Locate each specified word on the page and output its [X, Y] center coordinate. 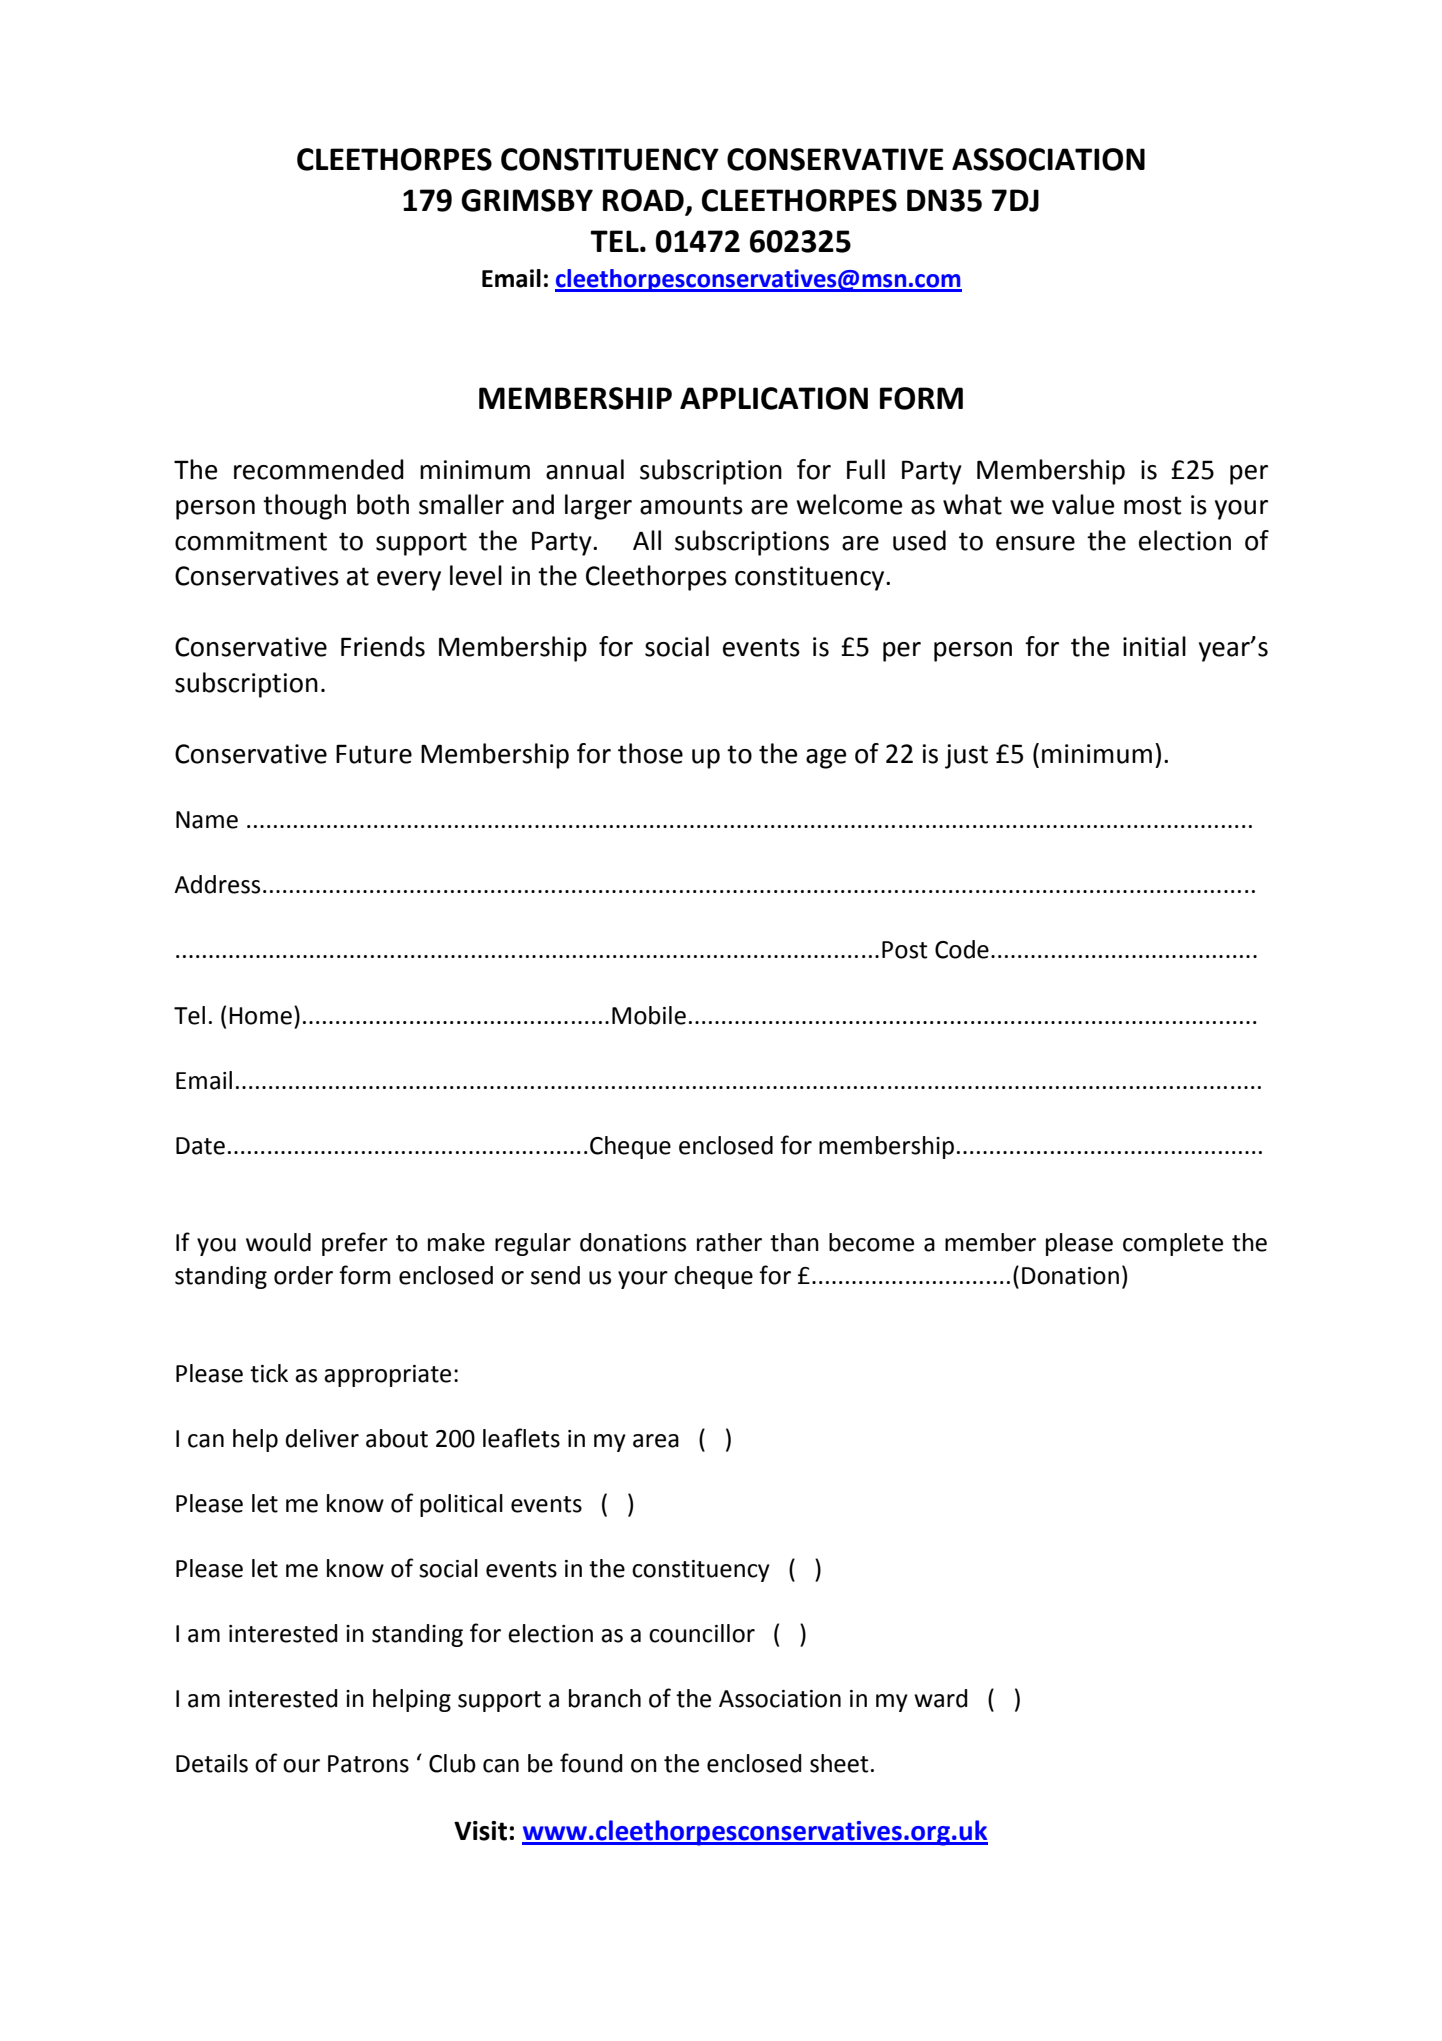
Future [374, 754]
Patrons [368, 1764]
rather [729, 1242]
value [1083, 504]
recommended [319, 469]
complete [1173, 1244]
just [966, 756]
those [650, 753]
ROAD [644, 201]
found [591, 1763]
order [303, 1275]
